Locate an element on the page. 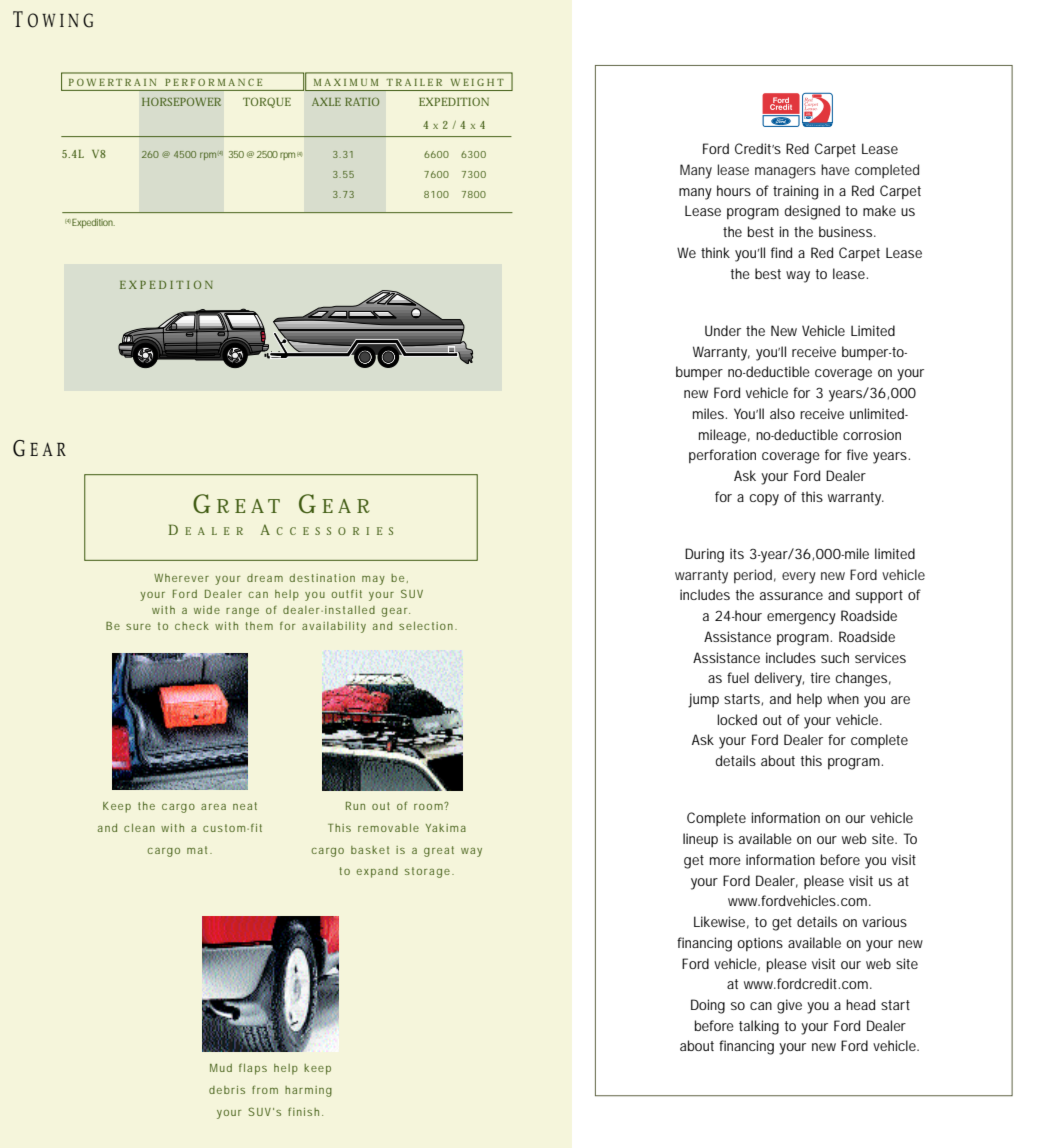  Mud is located at coordinates (221, 1068).
